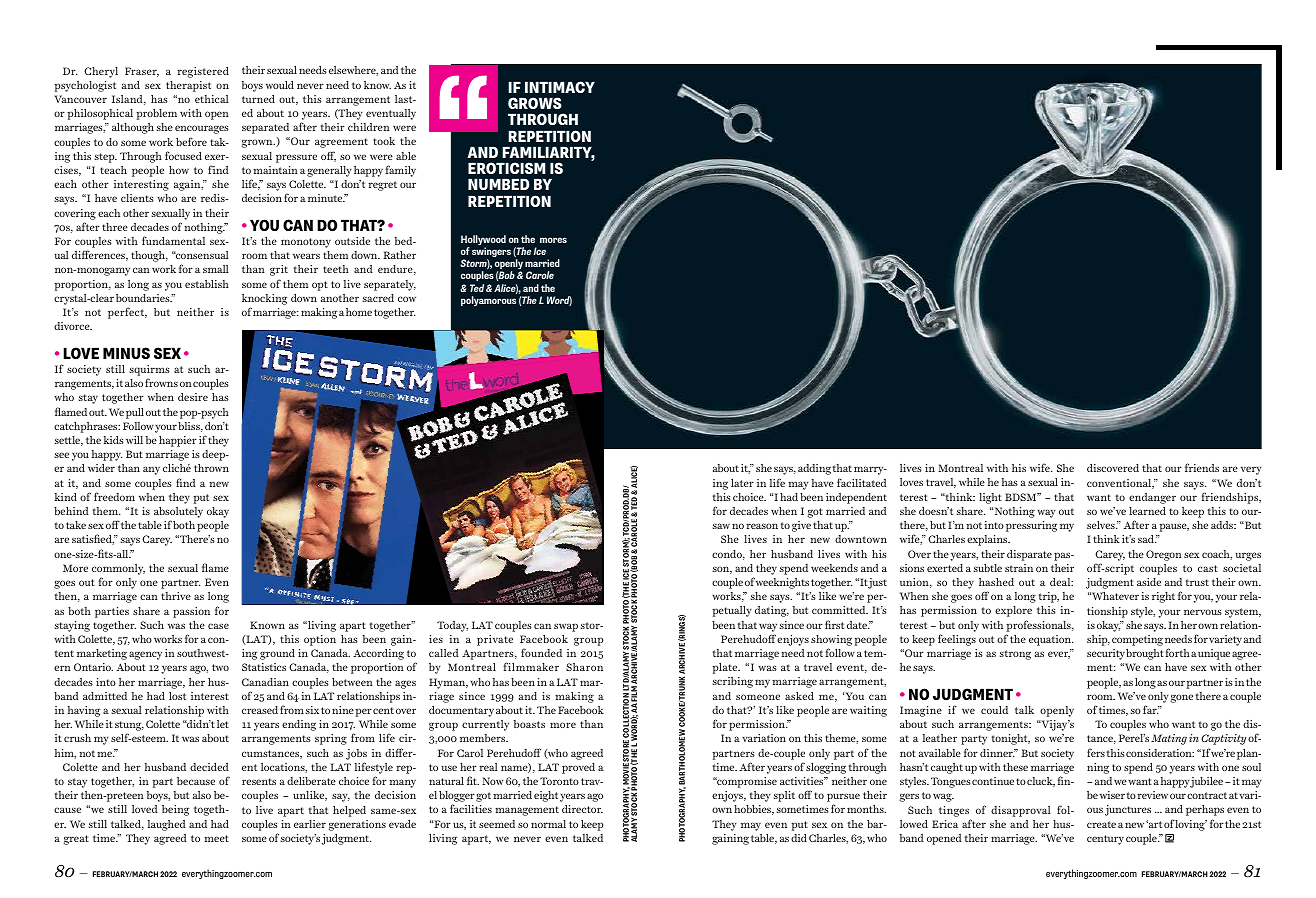  I want to click on endanger, so click(1152, 498).
